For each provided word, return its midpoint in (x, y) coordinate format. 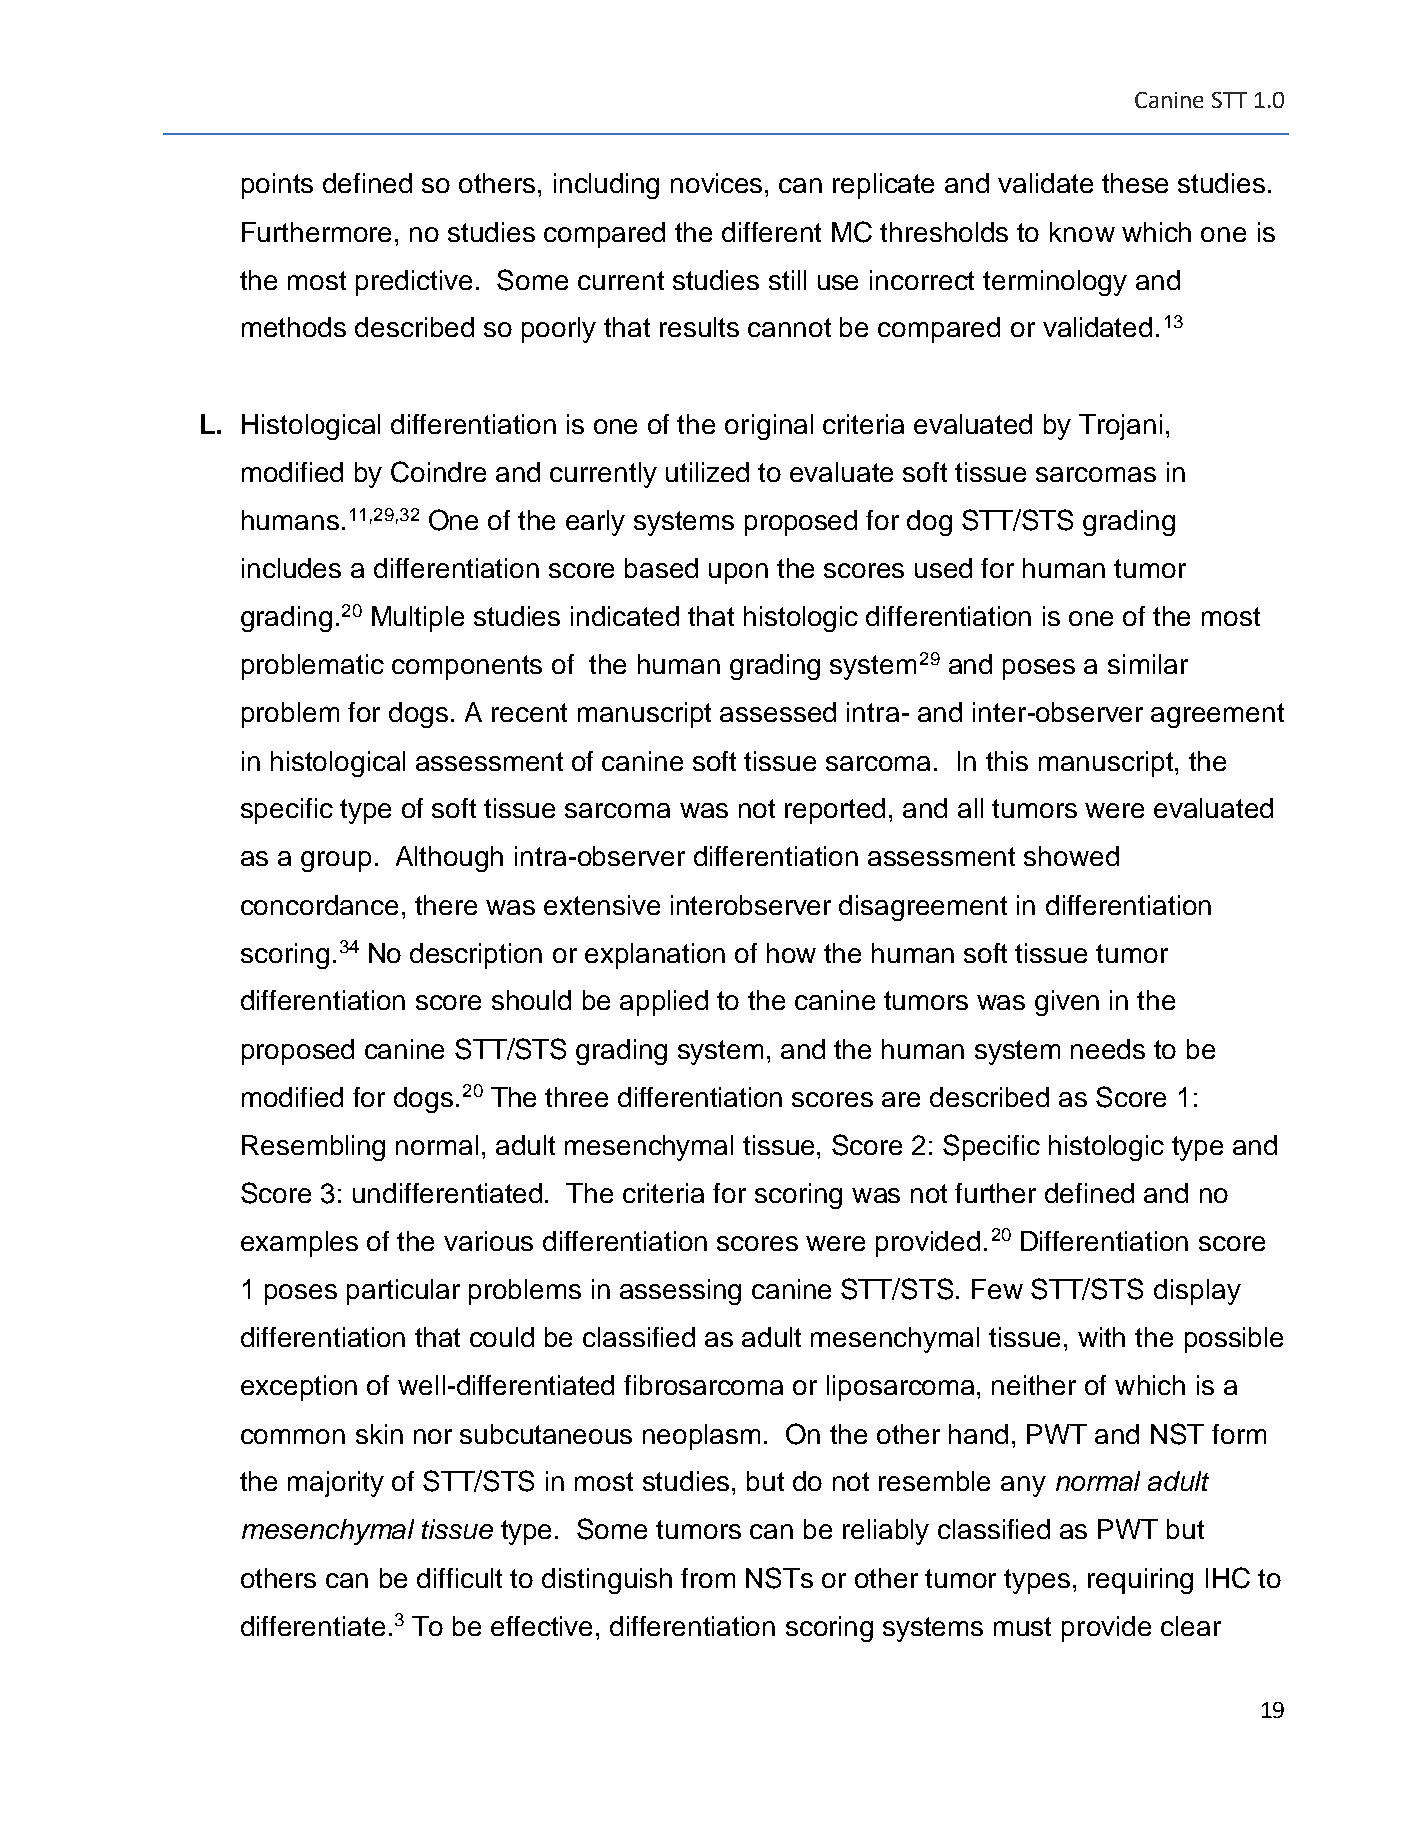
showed (1071, 856)
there (446, 905)
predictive (414, 283)
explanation (655, 956)
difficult (459, 1578)
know (1082, 232)
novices (718, 183)
